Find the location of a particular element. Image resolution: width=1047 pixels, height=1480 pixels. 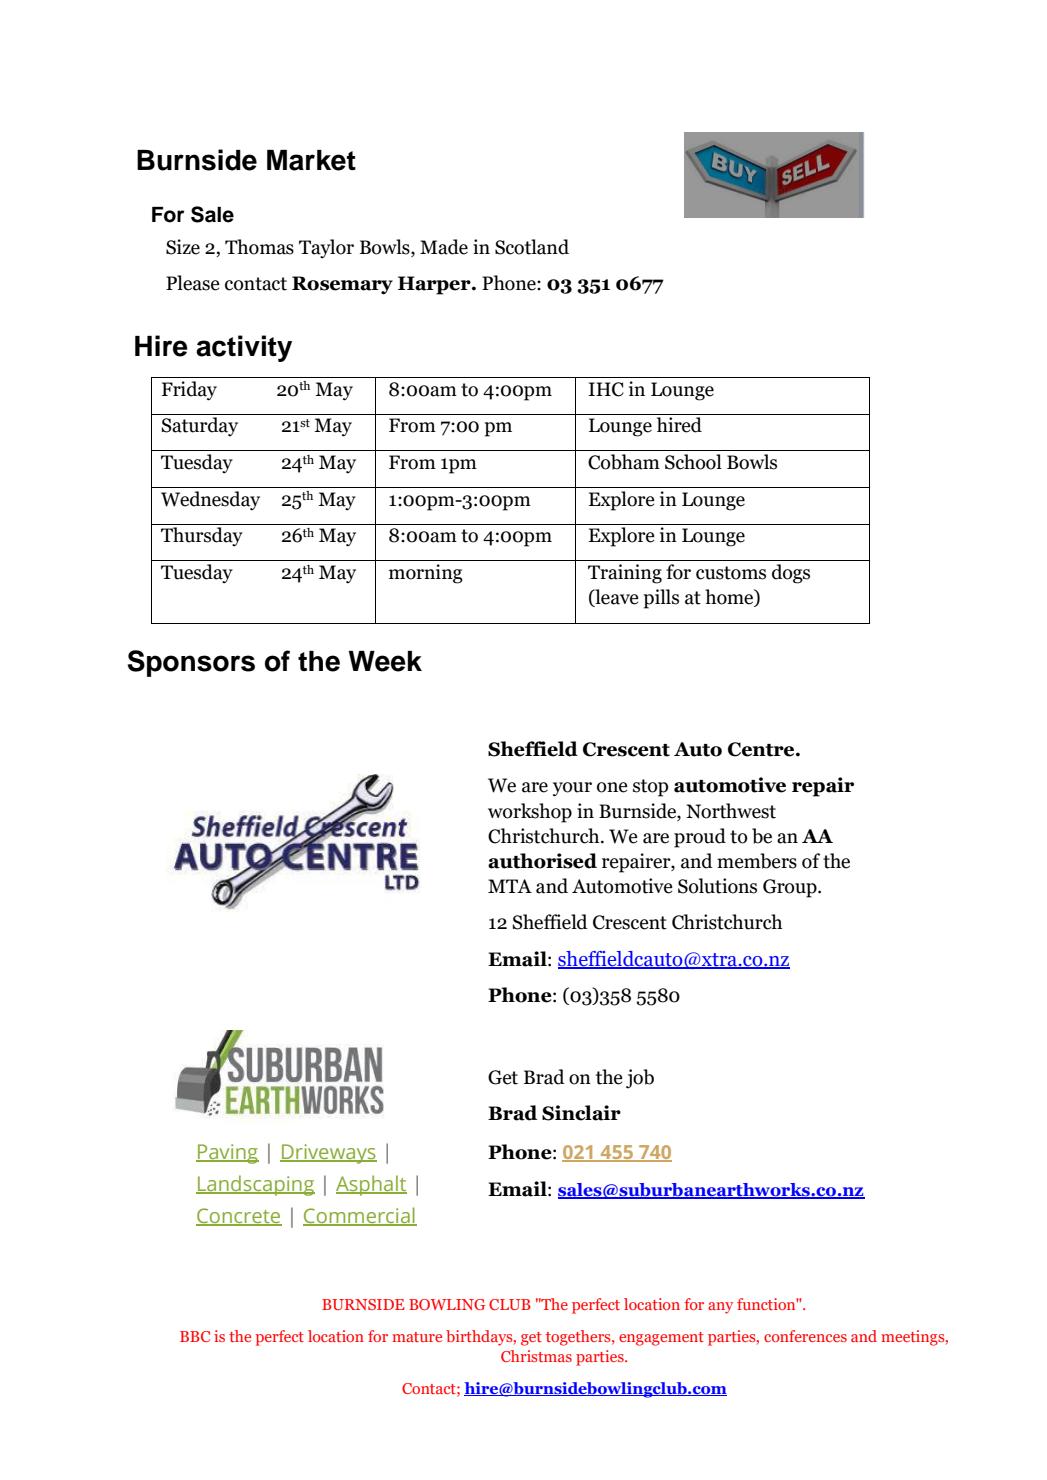

Sponsors is located at coordinates (191, 663).
